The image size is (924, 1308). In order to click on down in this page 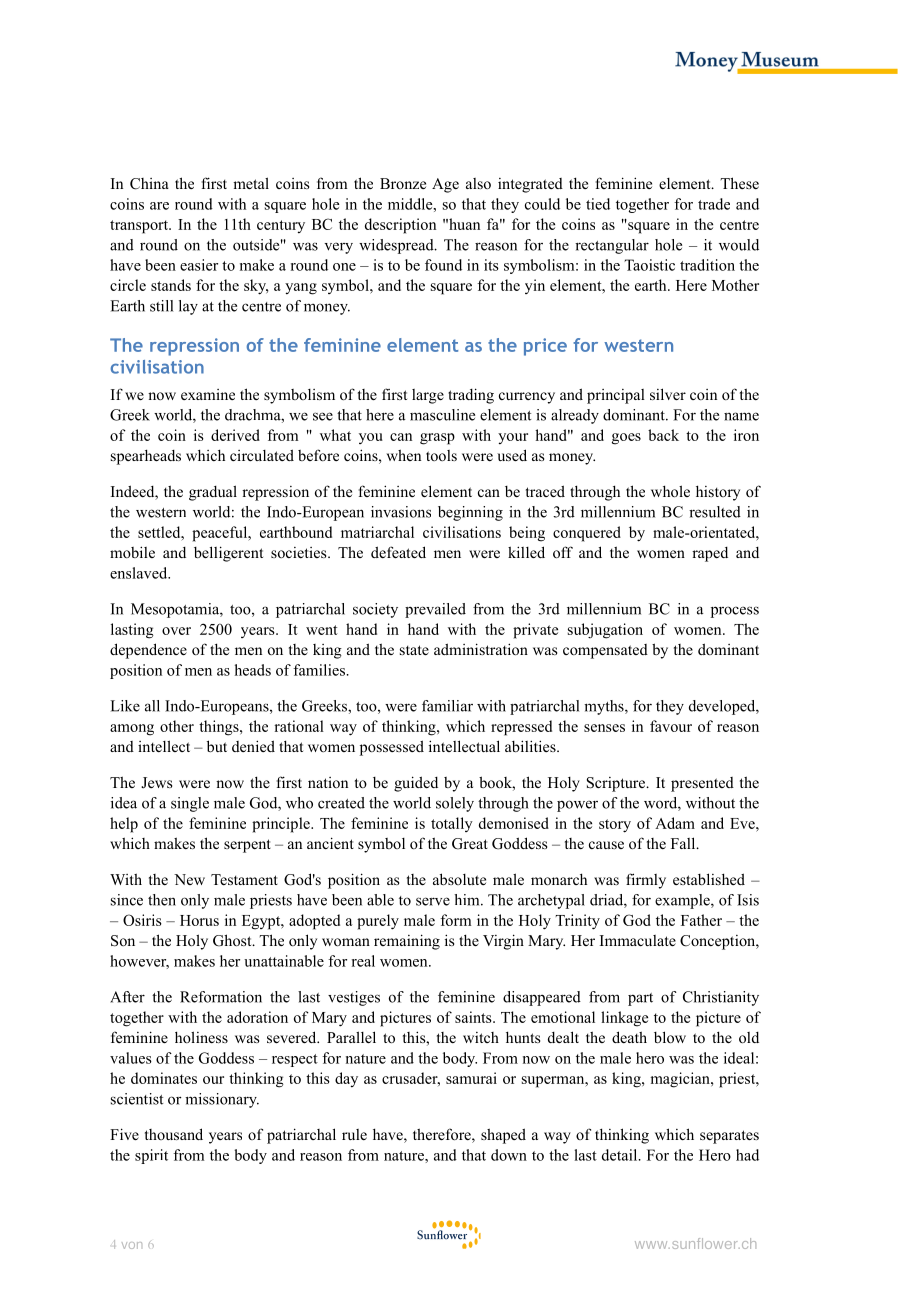, I will do `click(509, 1155)`.
